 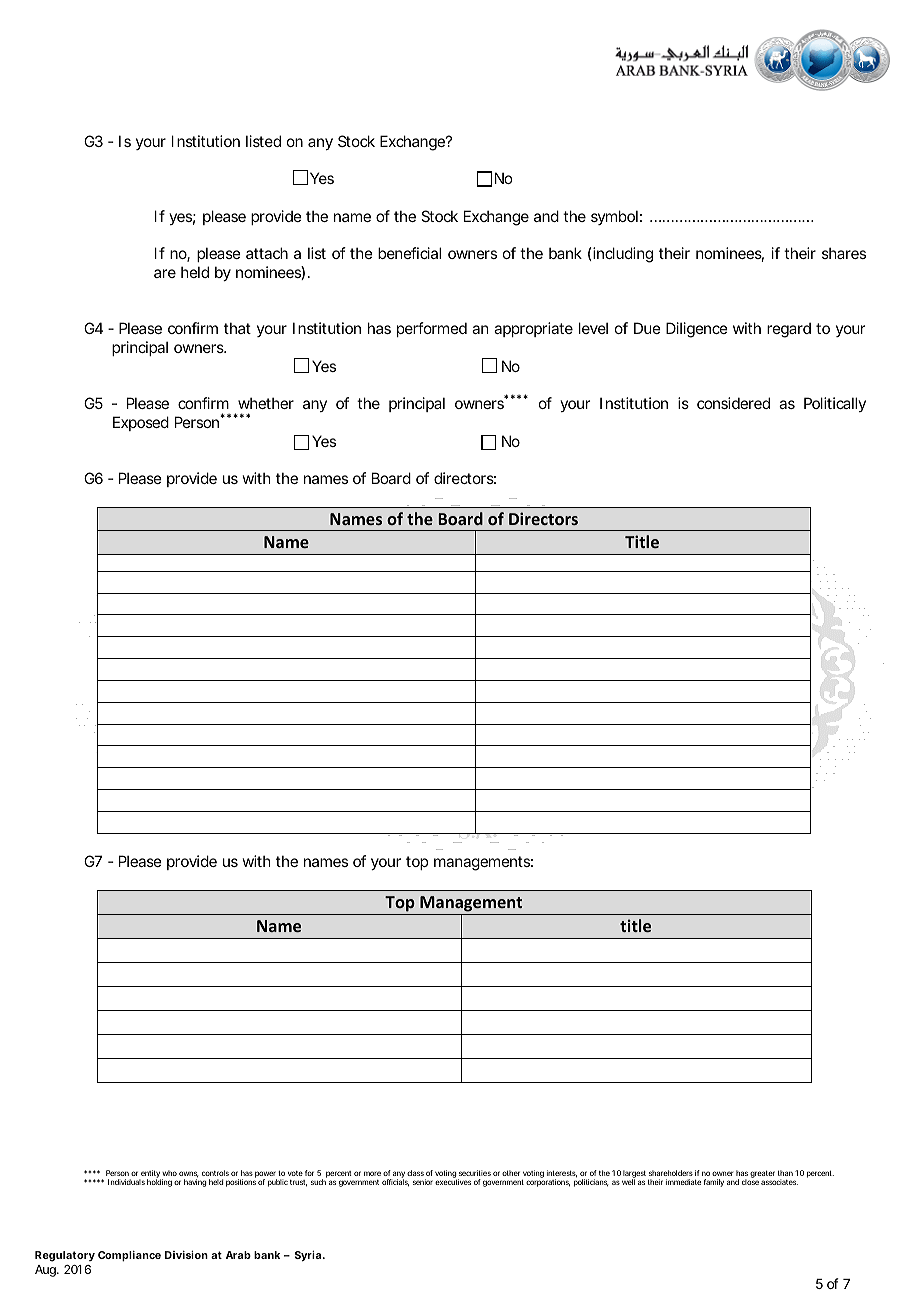 I want to click on attach, so click(x=267, y=253).
